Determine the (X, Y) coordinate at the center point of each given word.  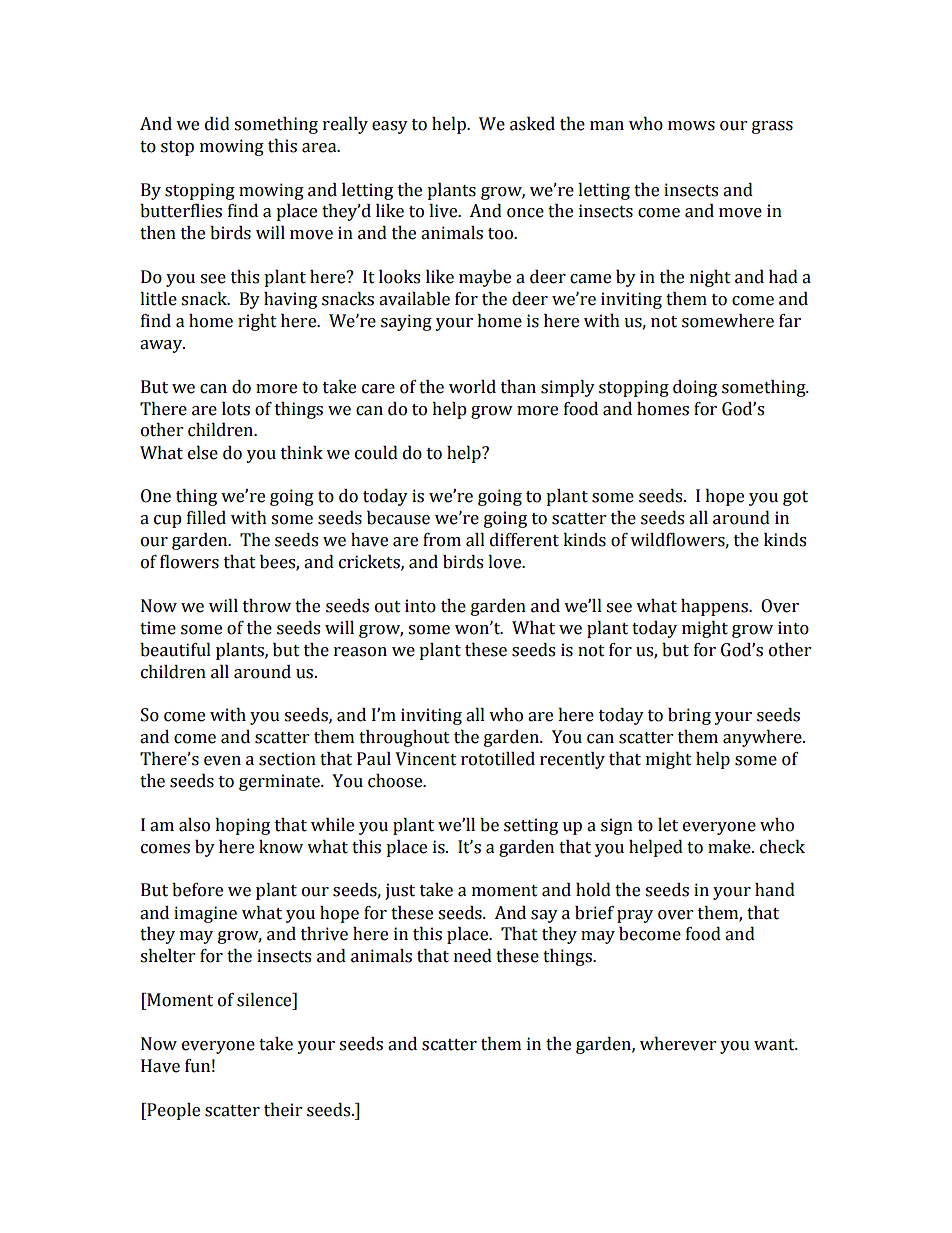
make (730, 847)
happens (715, 607)
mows (691, 126)
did (217, 124)
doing (695, 388)
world (472, 387)
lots (236, 409)
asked (532, 124)
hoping (242, 826)
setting (531, 826)
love (506, 562)
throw (267, 606)
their (283, 1110)
